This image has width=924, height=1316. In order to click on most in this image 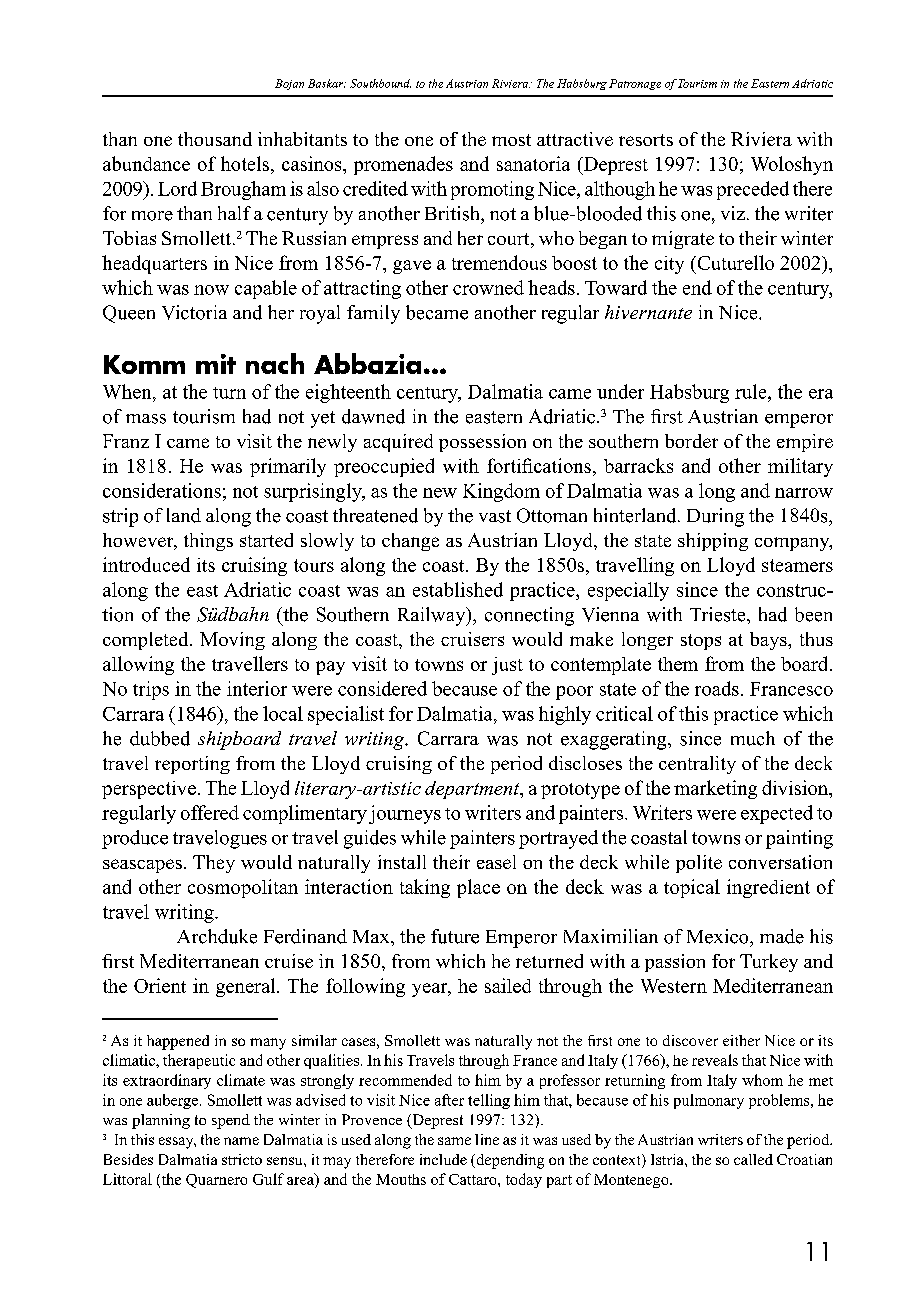, I will do `click(511, 140)`.
